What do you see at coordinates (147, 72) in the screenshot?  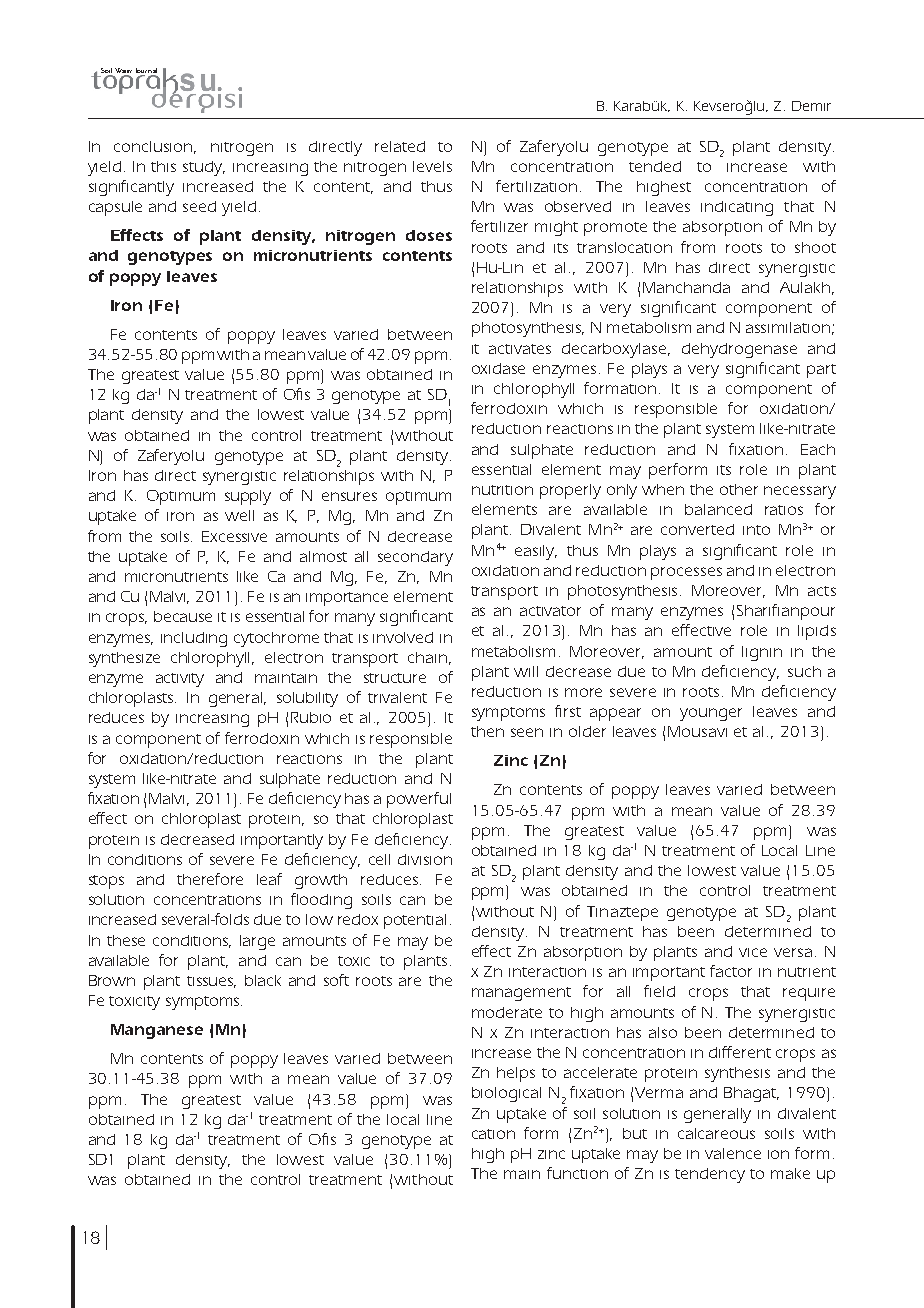 I see `Journal` at bounding box center [147, 72].
